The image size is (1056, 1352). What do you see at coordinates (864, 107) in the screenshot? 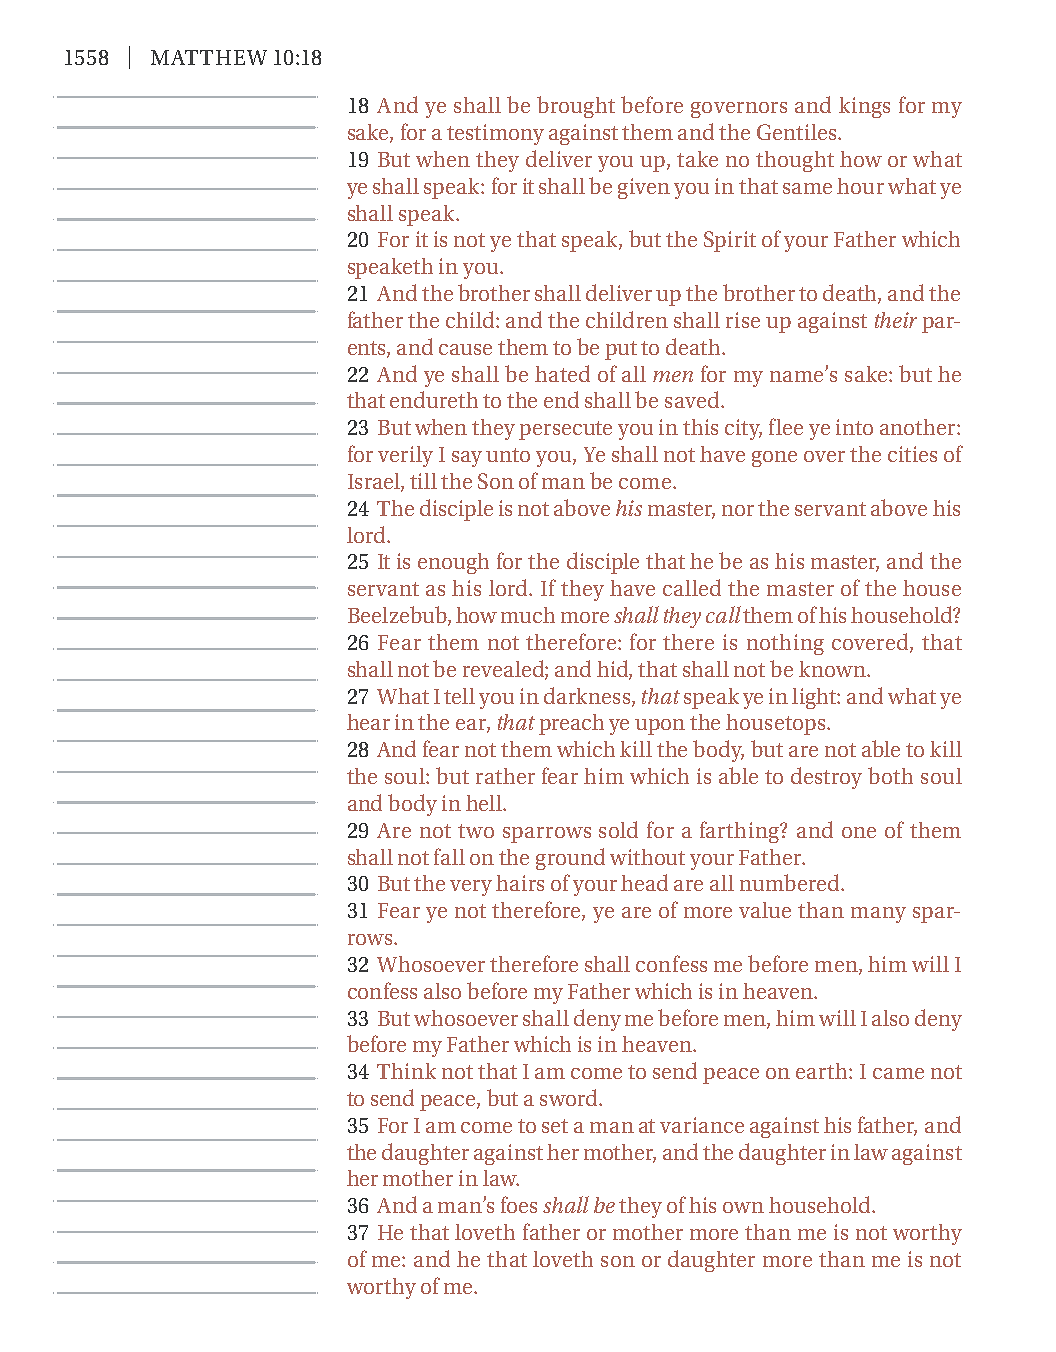
I see `kings` at bounding box center [864, 107].
